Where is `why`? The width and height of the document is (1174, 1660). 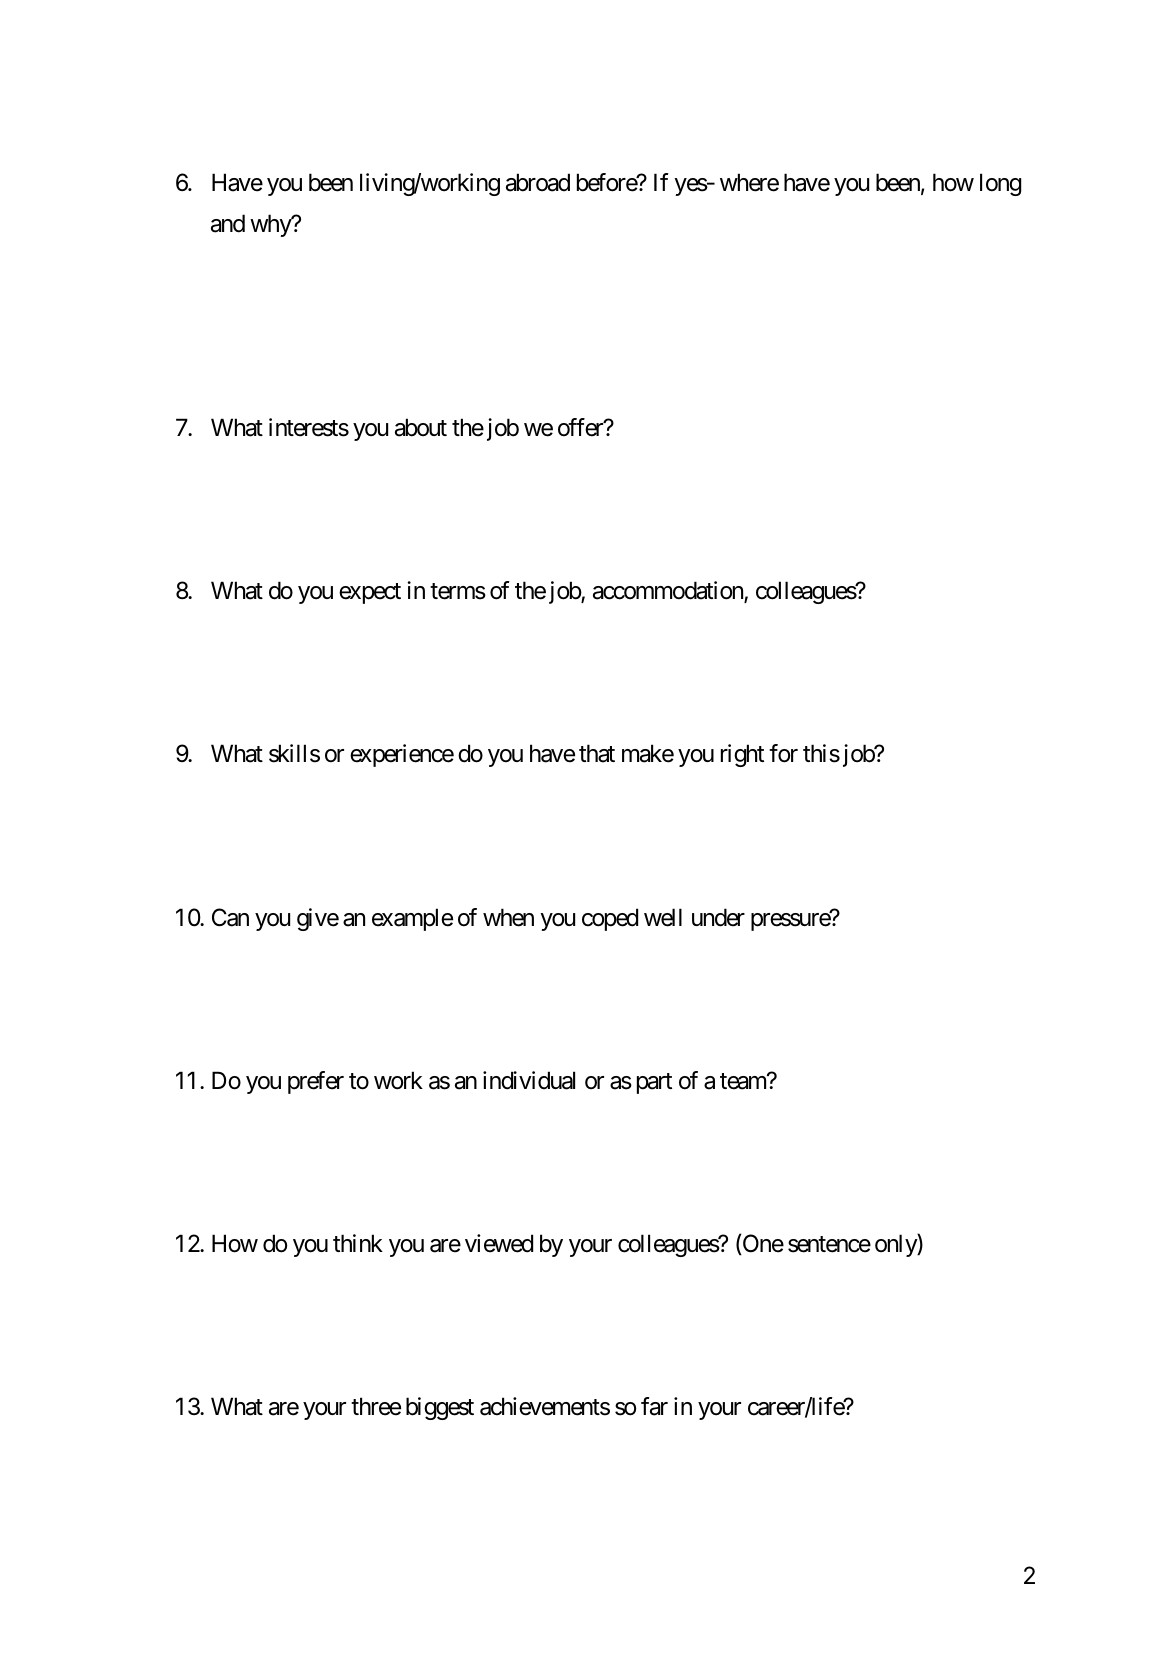
why is located at coordinates (271, 225).
